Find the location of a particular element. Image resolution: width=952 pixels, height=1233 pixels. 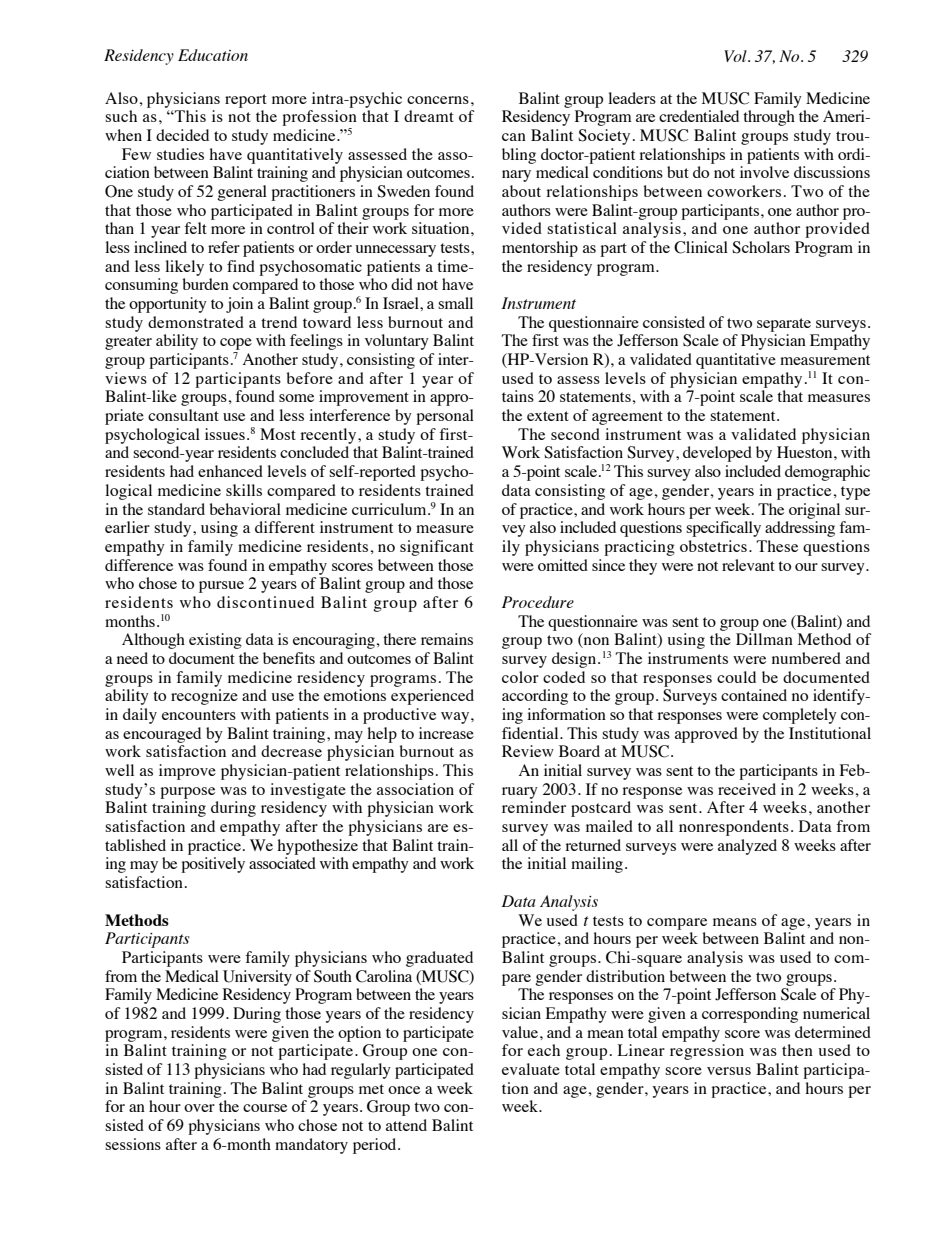

through is located at coordinates (769, 118).
